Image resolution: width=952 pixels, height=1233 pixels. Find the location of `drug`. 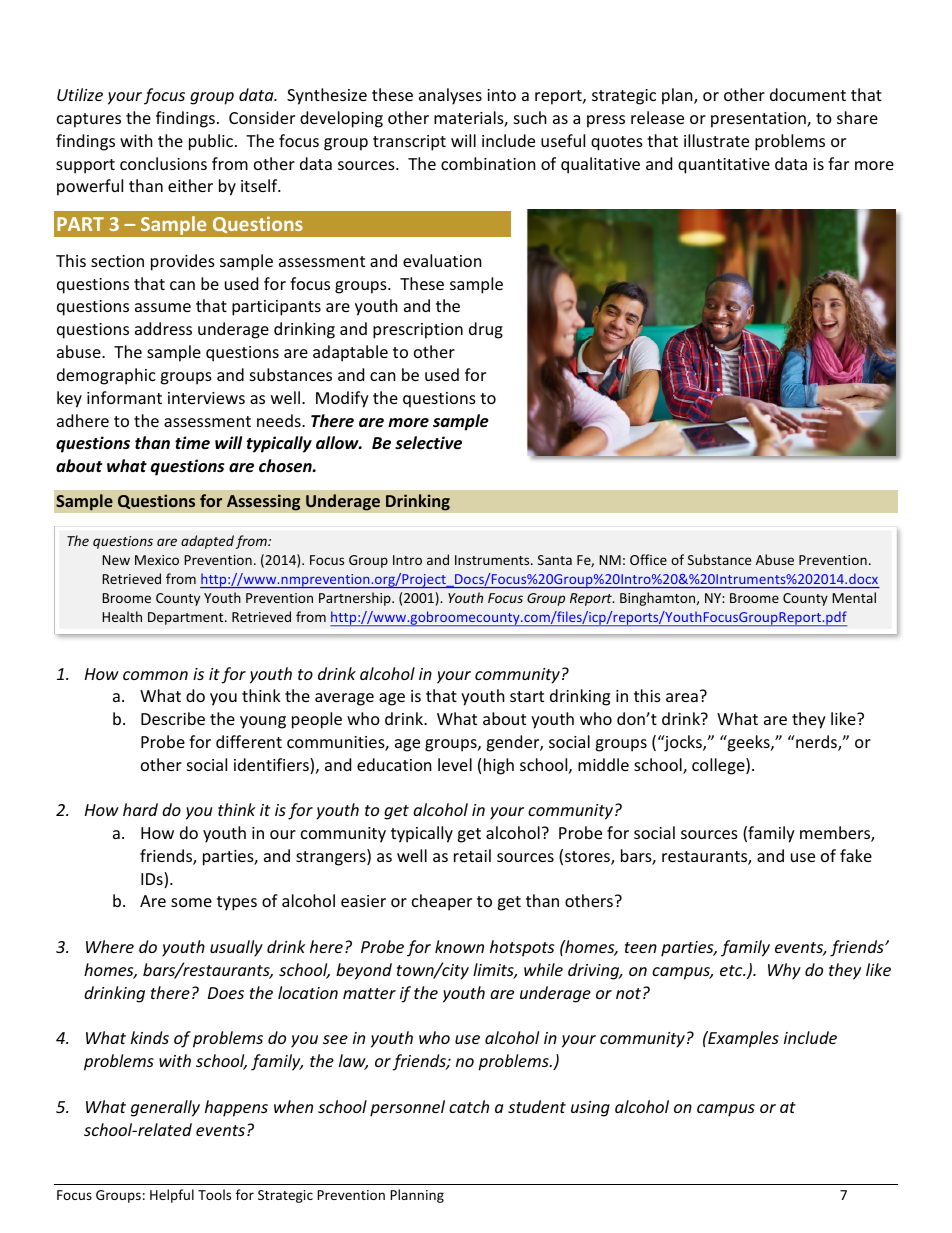

drug is located at coordinates (486, 330).
